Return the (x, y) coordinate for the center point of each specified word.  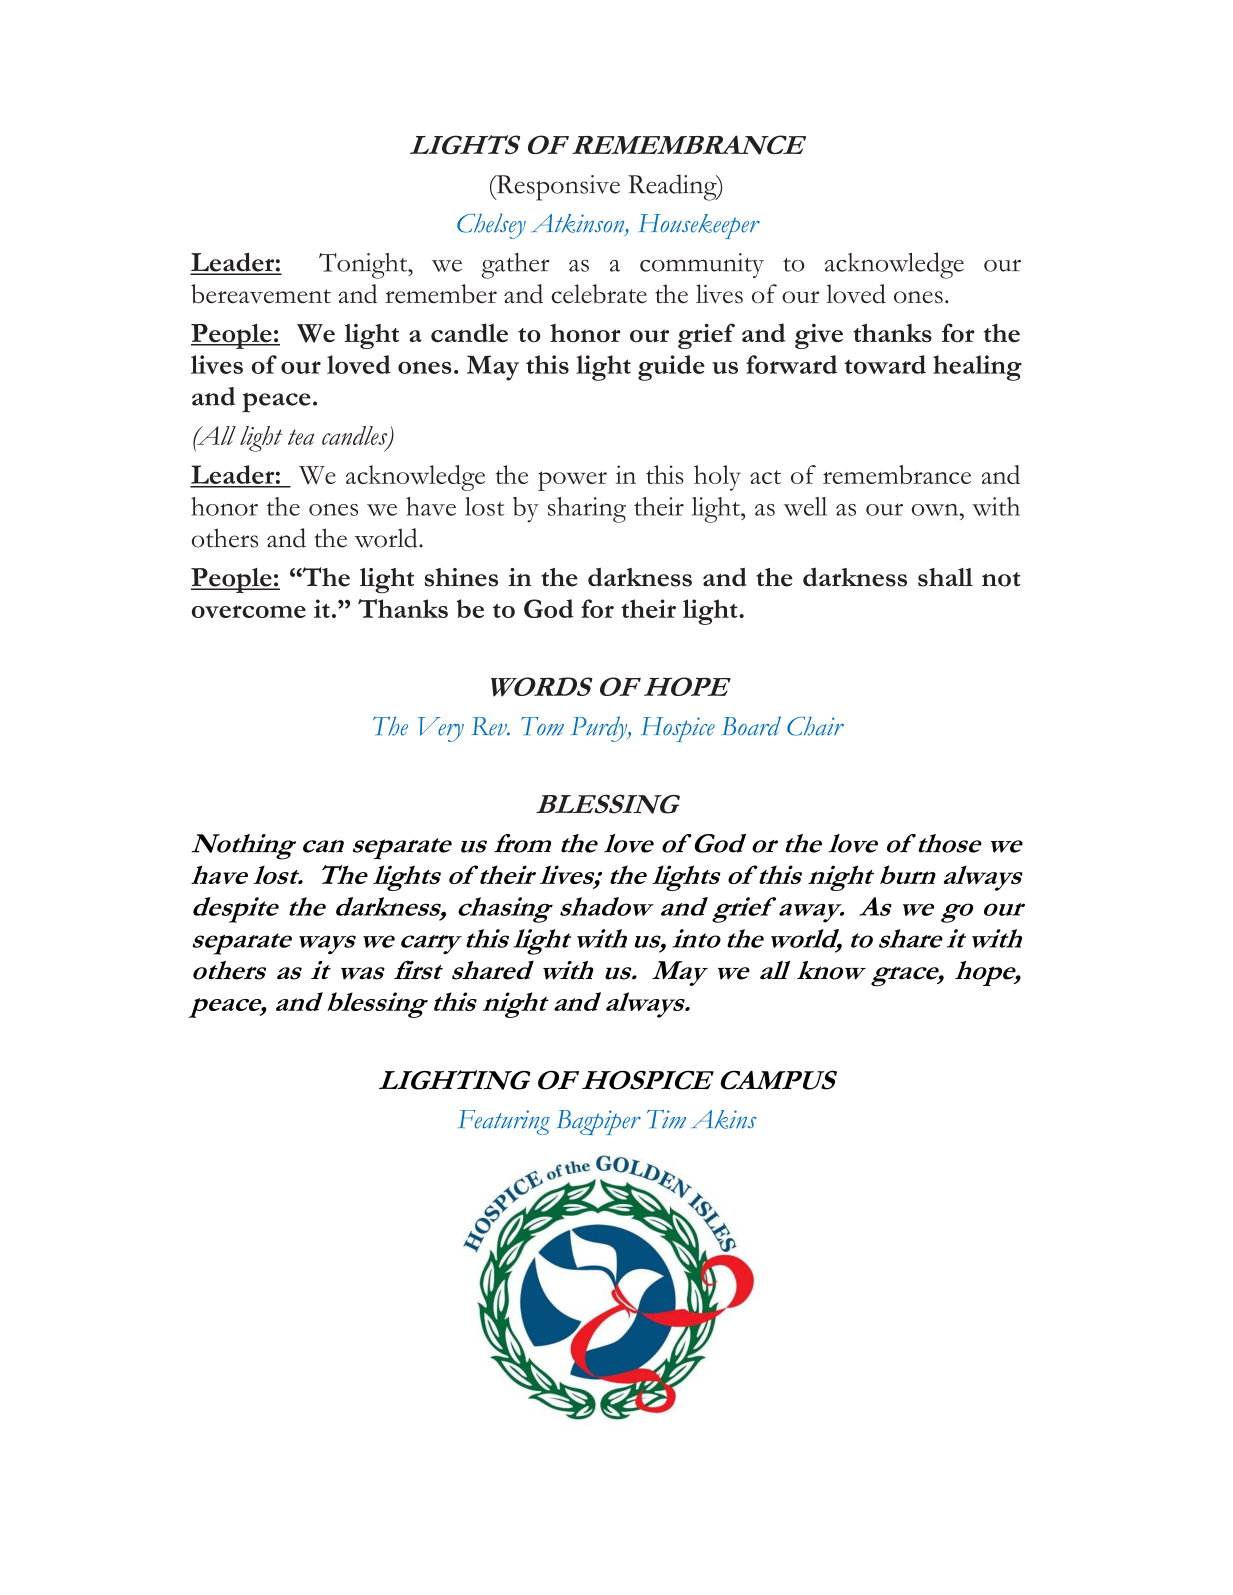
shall (945, 577)
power (572, 481)
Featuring (504, 1122)
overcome (249, 611)
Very (441, 729)
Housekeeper (699, 226)
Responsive (557, 188)
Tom (542, 726)
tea (301, 437)
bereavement (261, 294)
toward (885, 364)
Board (751, 726)
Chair (815, 726)
